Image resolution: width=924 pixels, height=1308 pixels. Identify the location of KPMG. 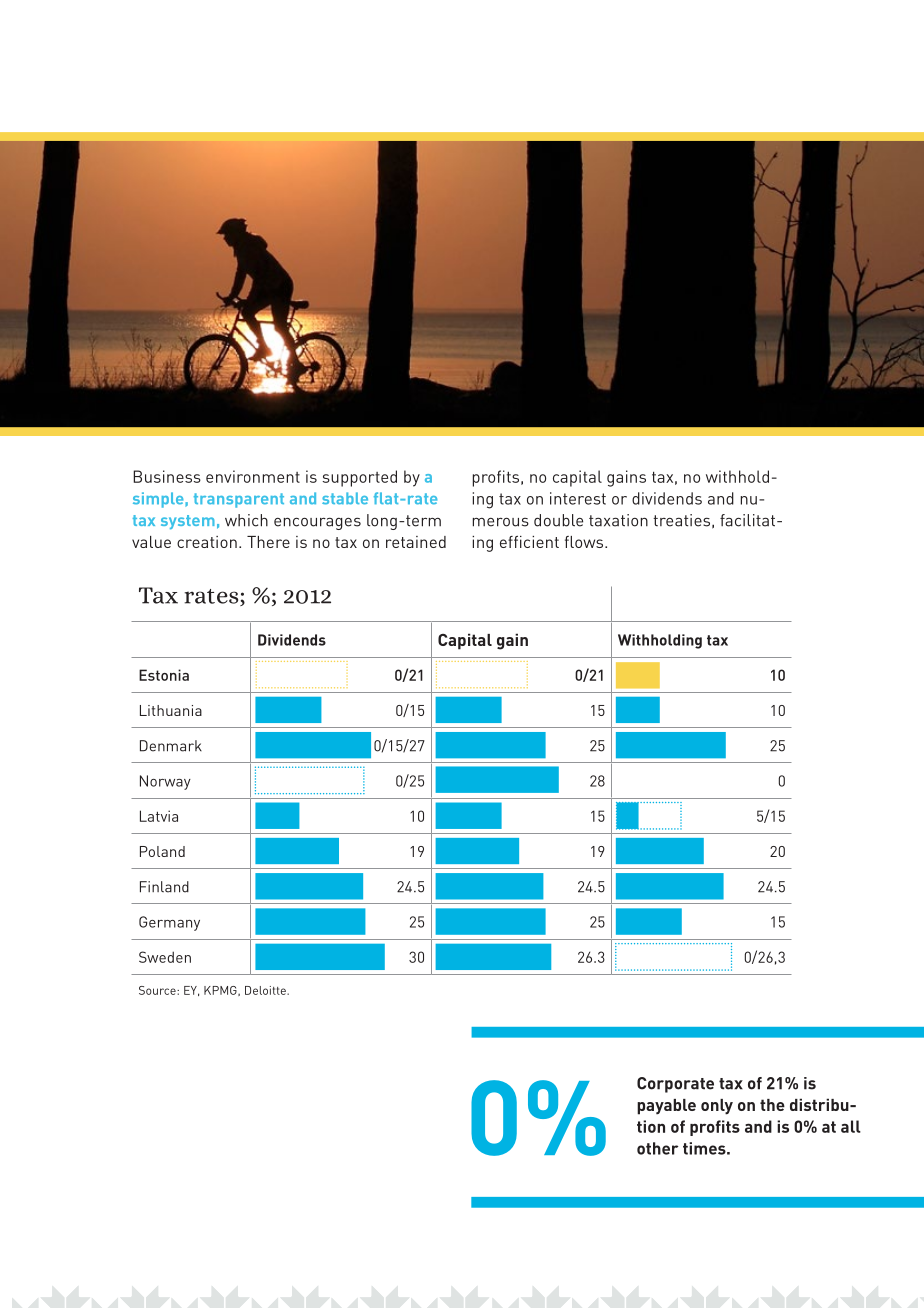
(221, 991).
